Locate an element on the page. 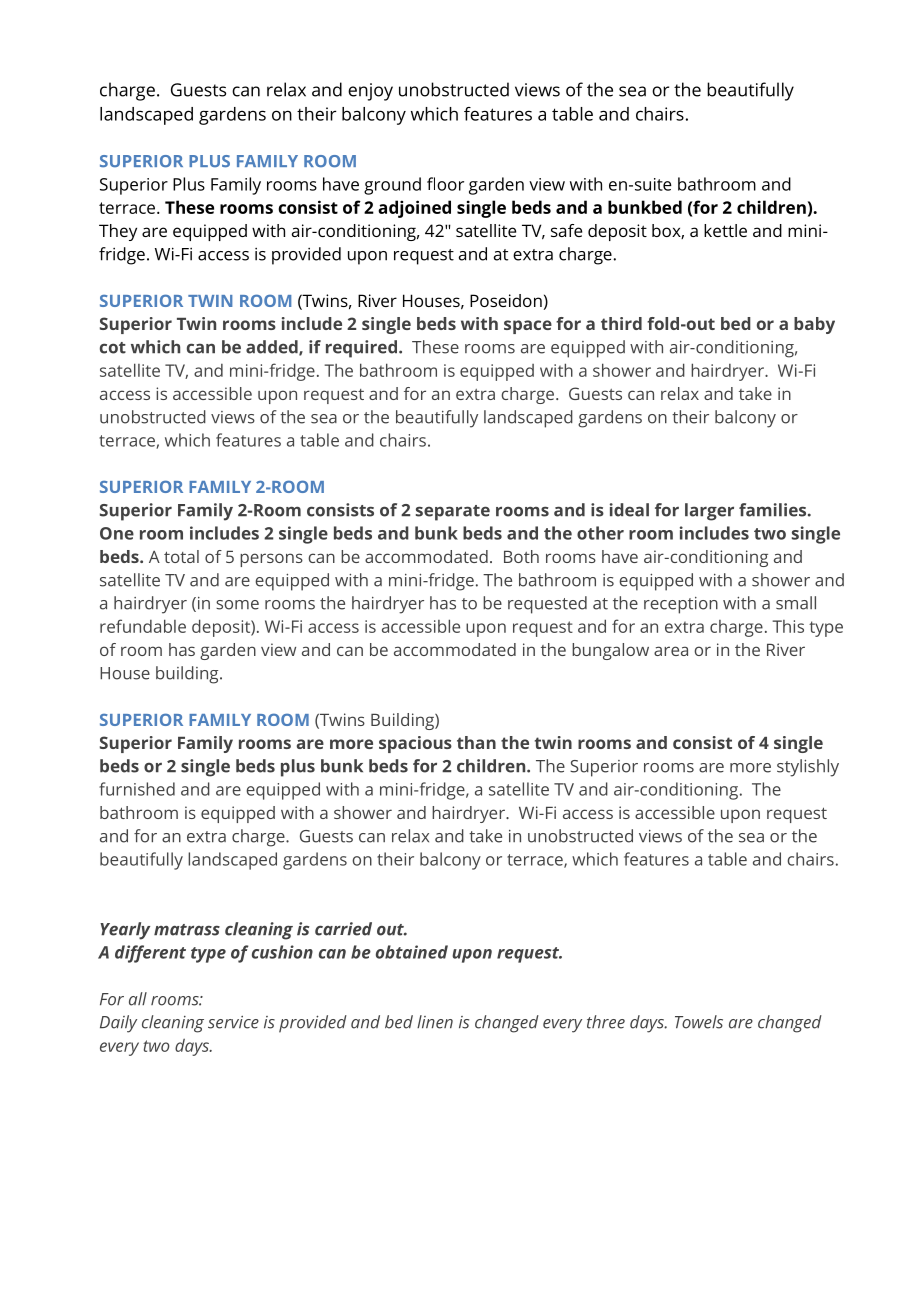 The height and width of the page is (1308, 924). refundable is located at coordinates (143, 626).
